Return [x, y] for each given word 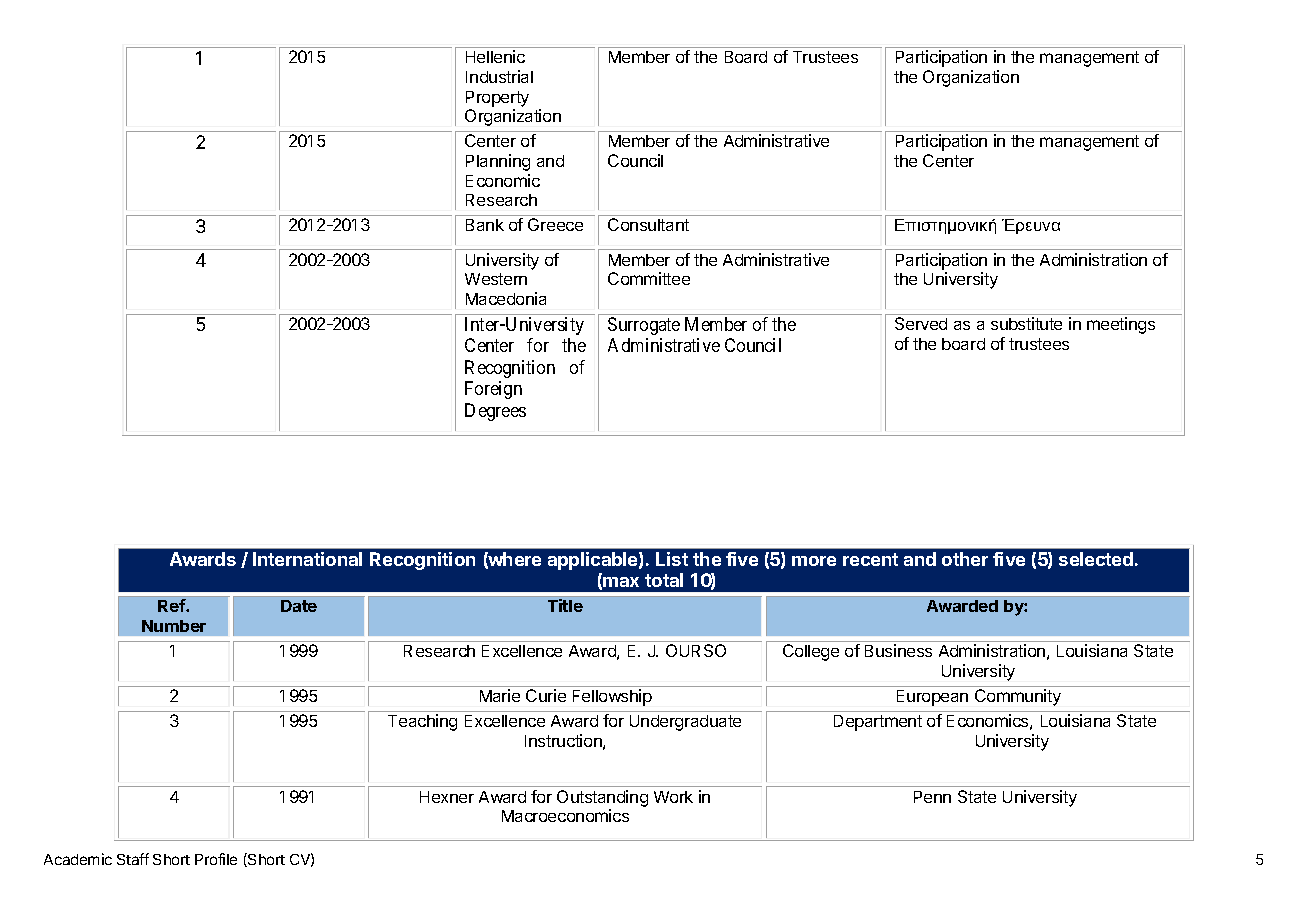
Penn [932, 797]
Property [497, 99]
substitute [1026, 323]
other [965, 559]
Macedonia [506, 298]
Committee [649, 278]
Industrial [499, 76]
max [621, 582]
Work [673, 797]
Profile [216, 859]
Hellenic [495, 56]
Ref [172, 605]
